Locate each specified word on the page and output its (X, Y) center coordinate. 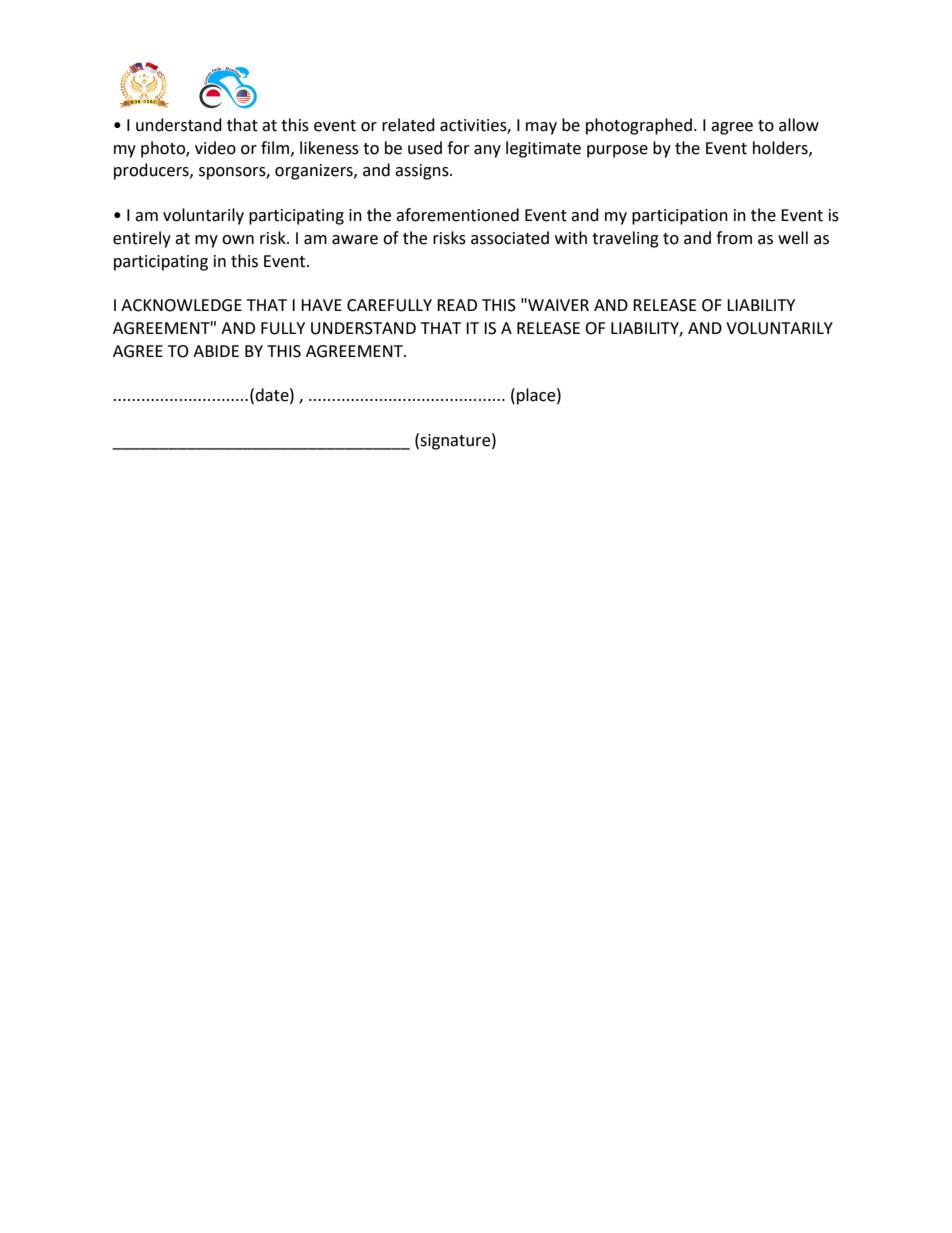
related (408, 125)
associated (510, 238)
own (238, 240)
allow (799, 125)
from (734, 238)
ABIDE (216, 351)
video (215, 148)
